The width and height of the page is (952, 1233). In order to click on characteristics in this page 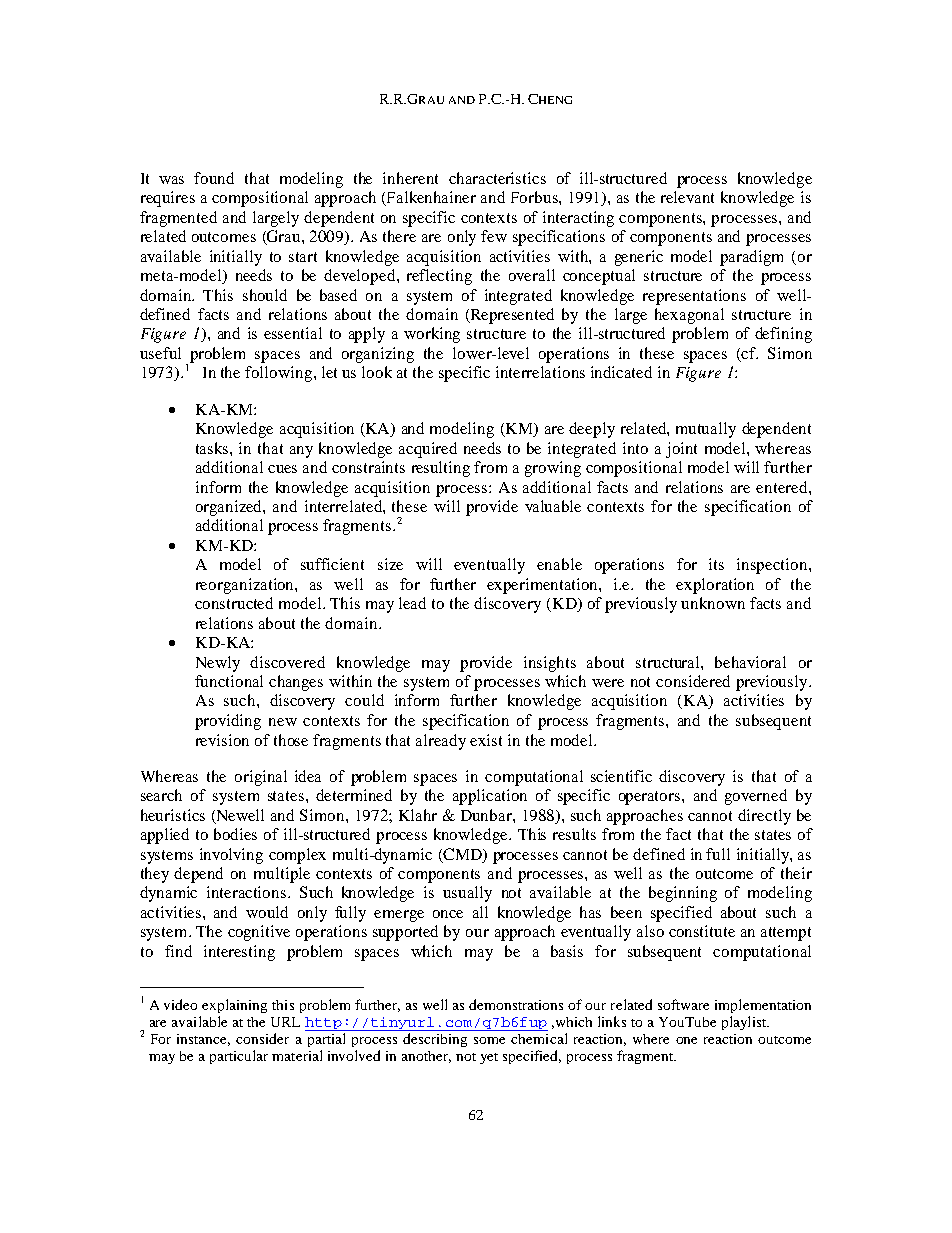, I will do `click(497, 178)`.
